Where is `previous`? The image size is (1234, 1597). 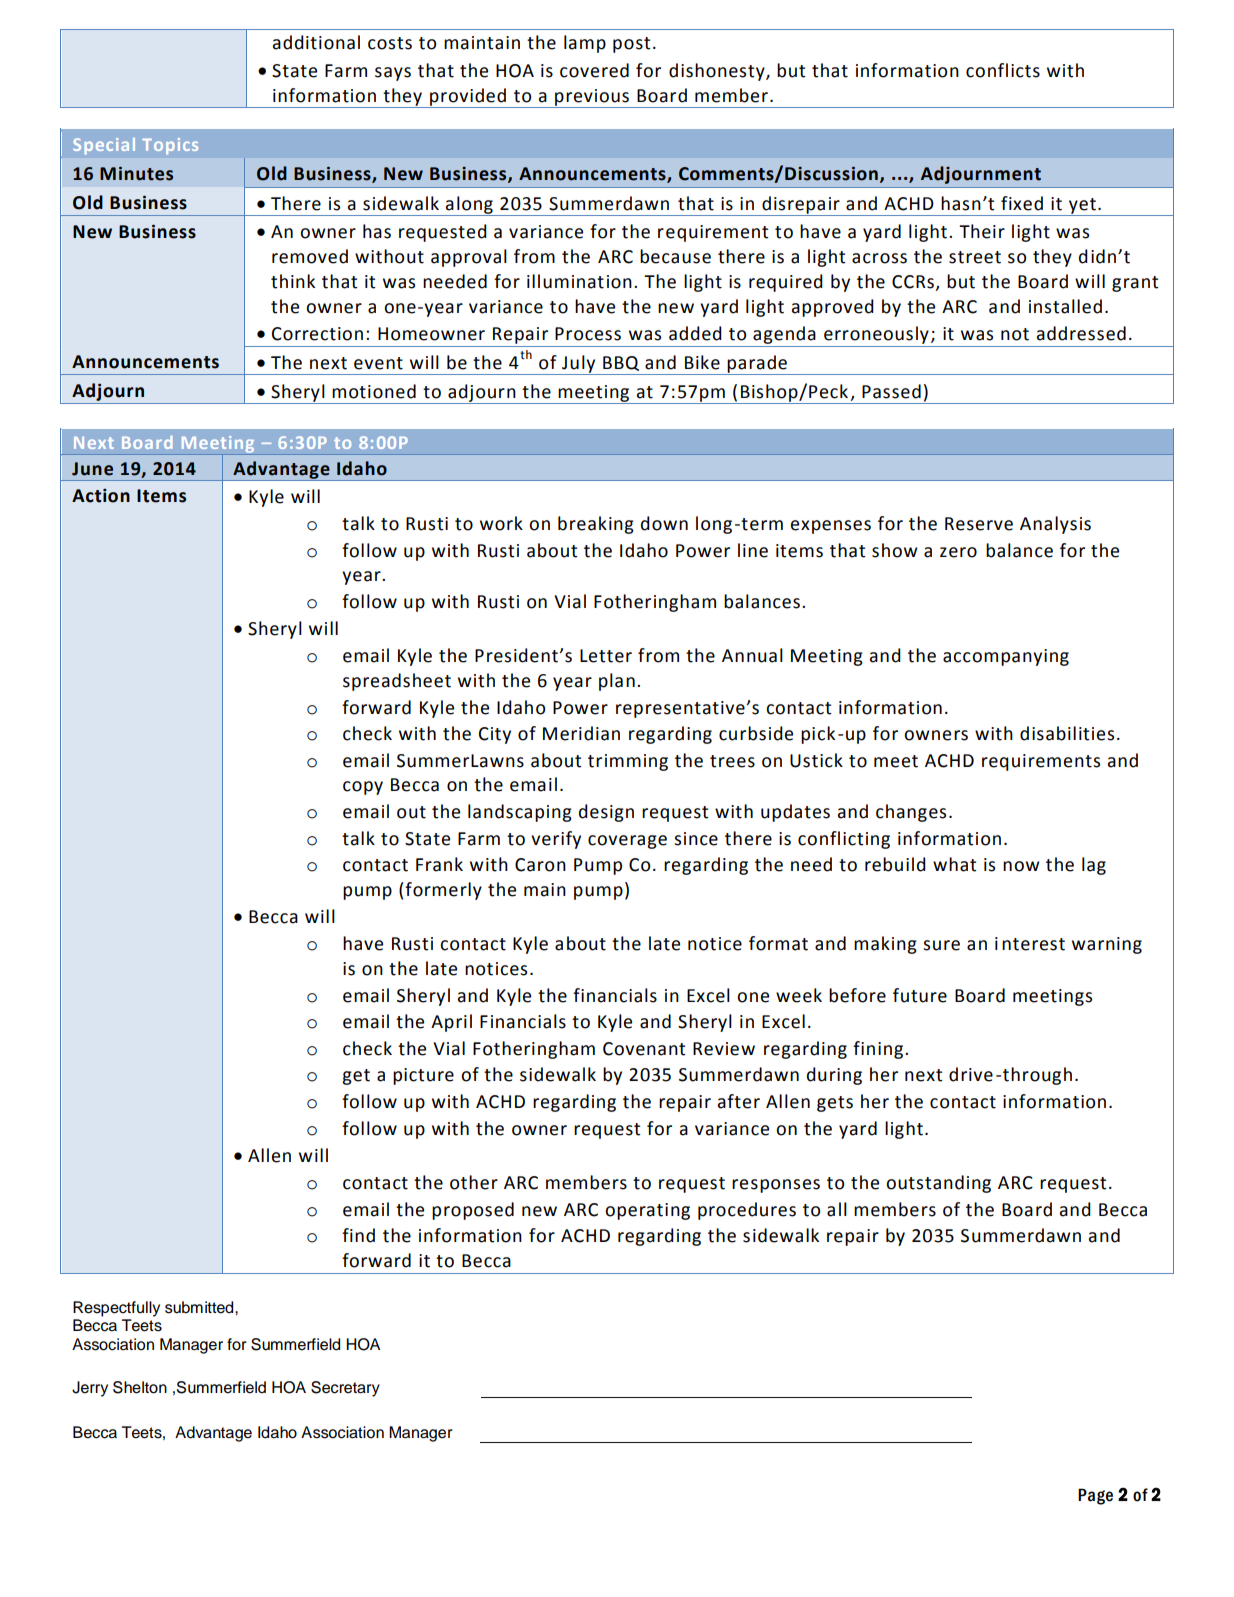 previous is located at coordinates (592, 98).
